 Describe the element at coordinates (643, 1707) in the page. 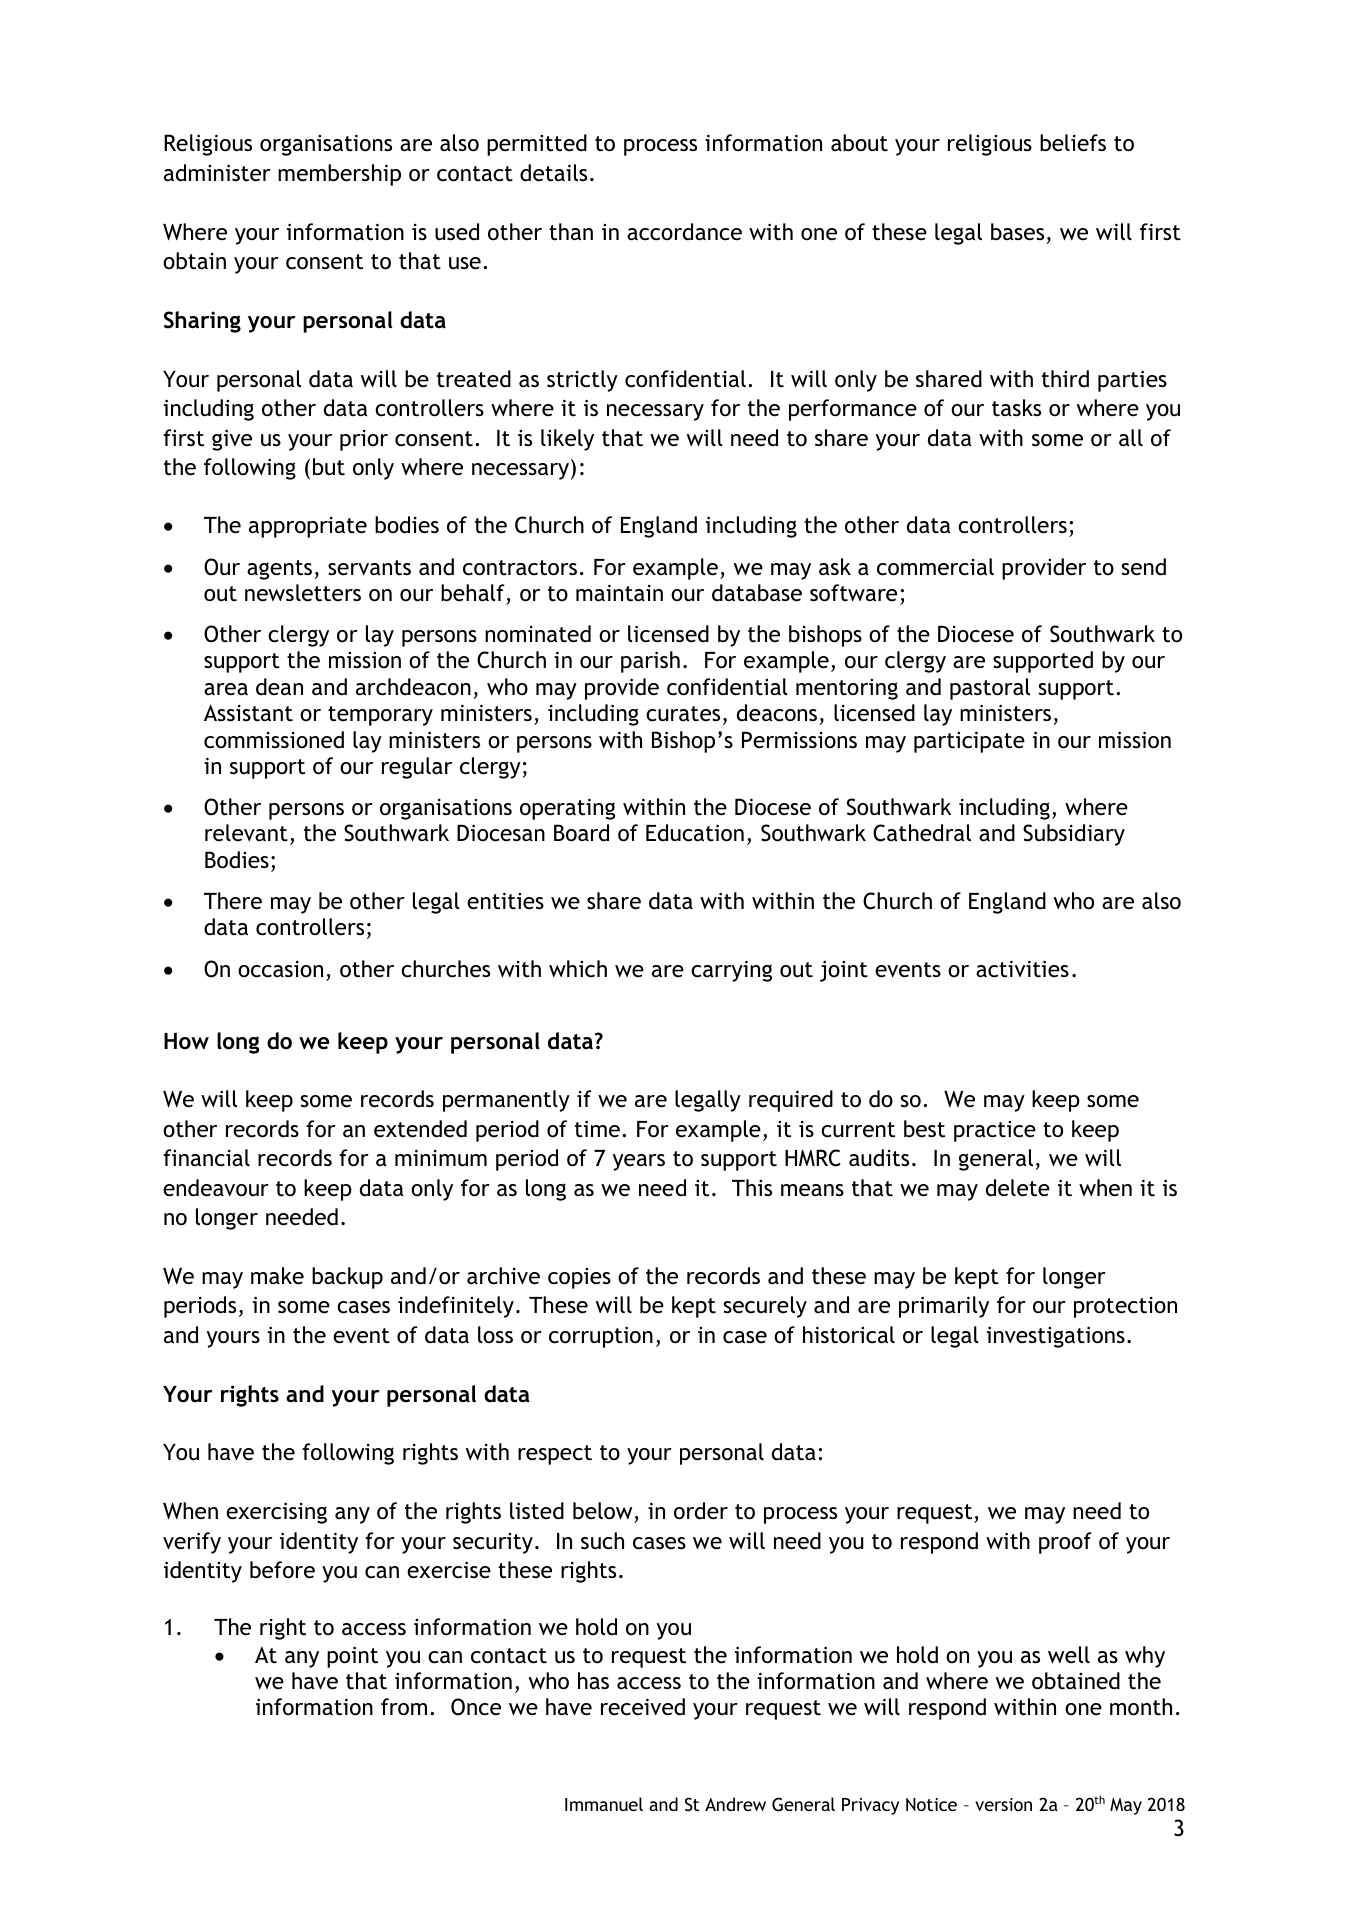

I see `received` at that location.
